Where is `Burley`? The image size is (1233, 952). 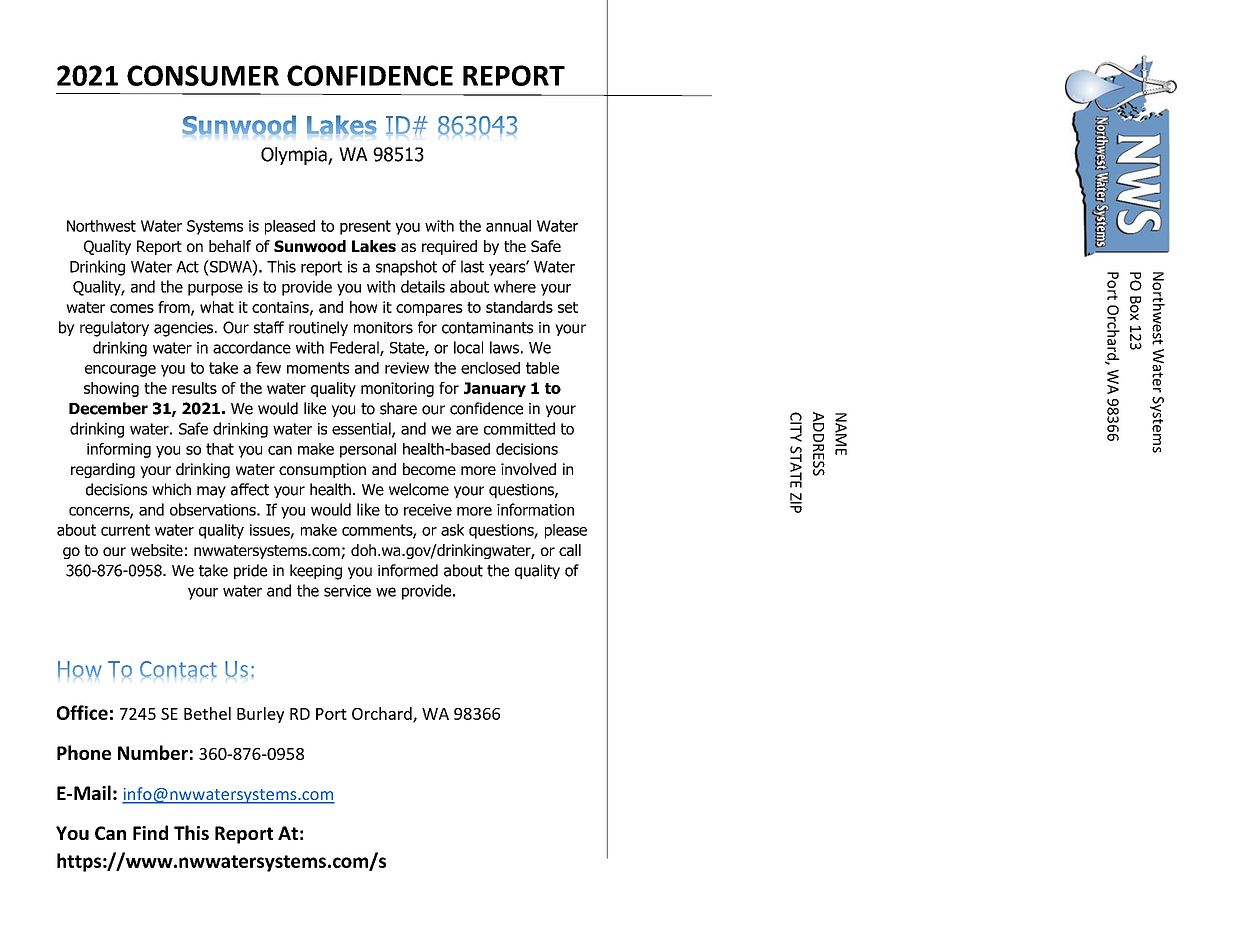
Burley is located at coordinates (260, 715).
